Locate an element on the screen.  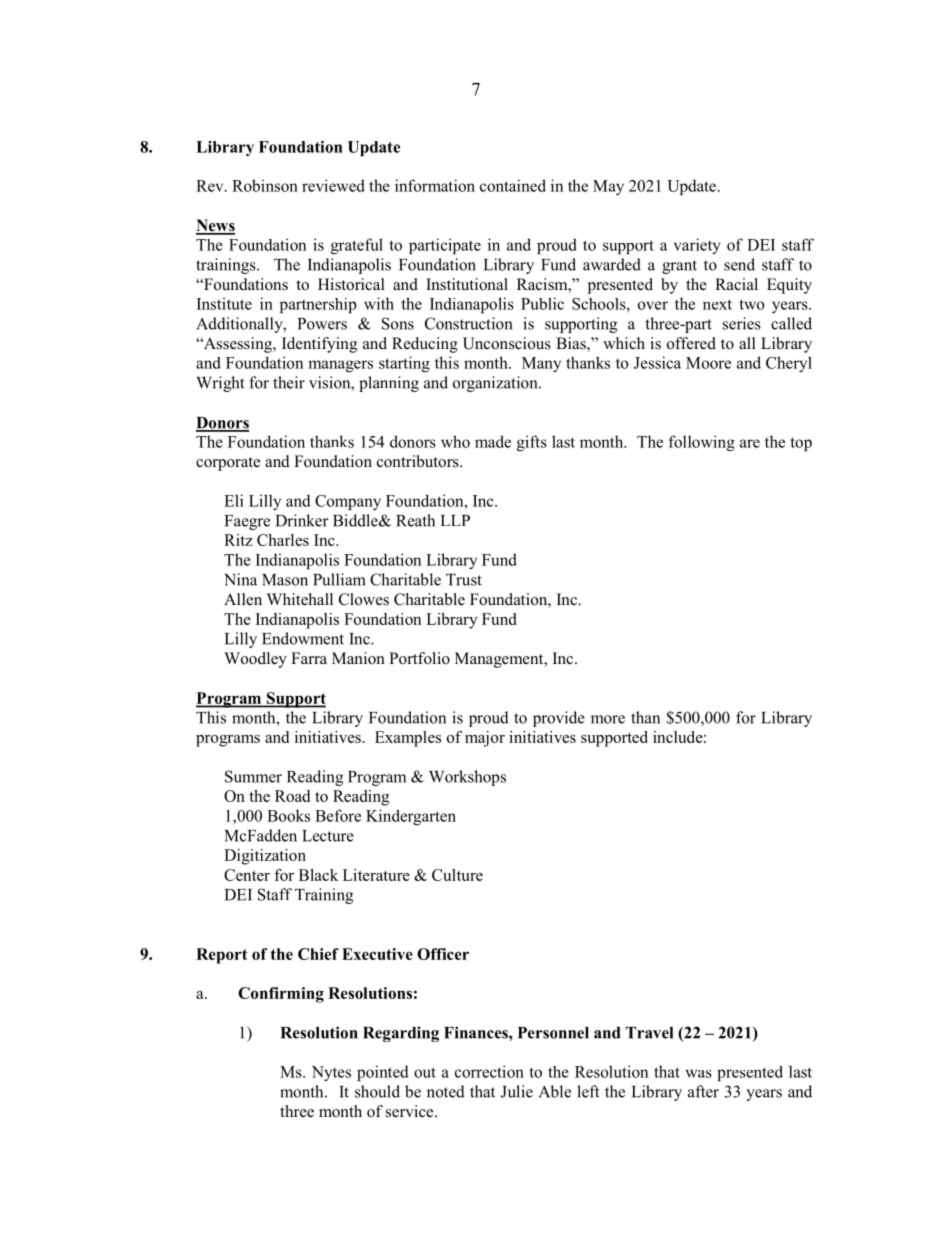
Robinson is located at coordinates (265, 185).
